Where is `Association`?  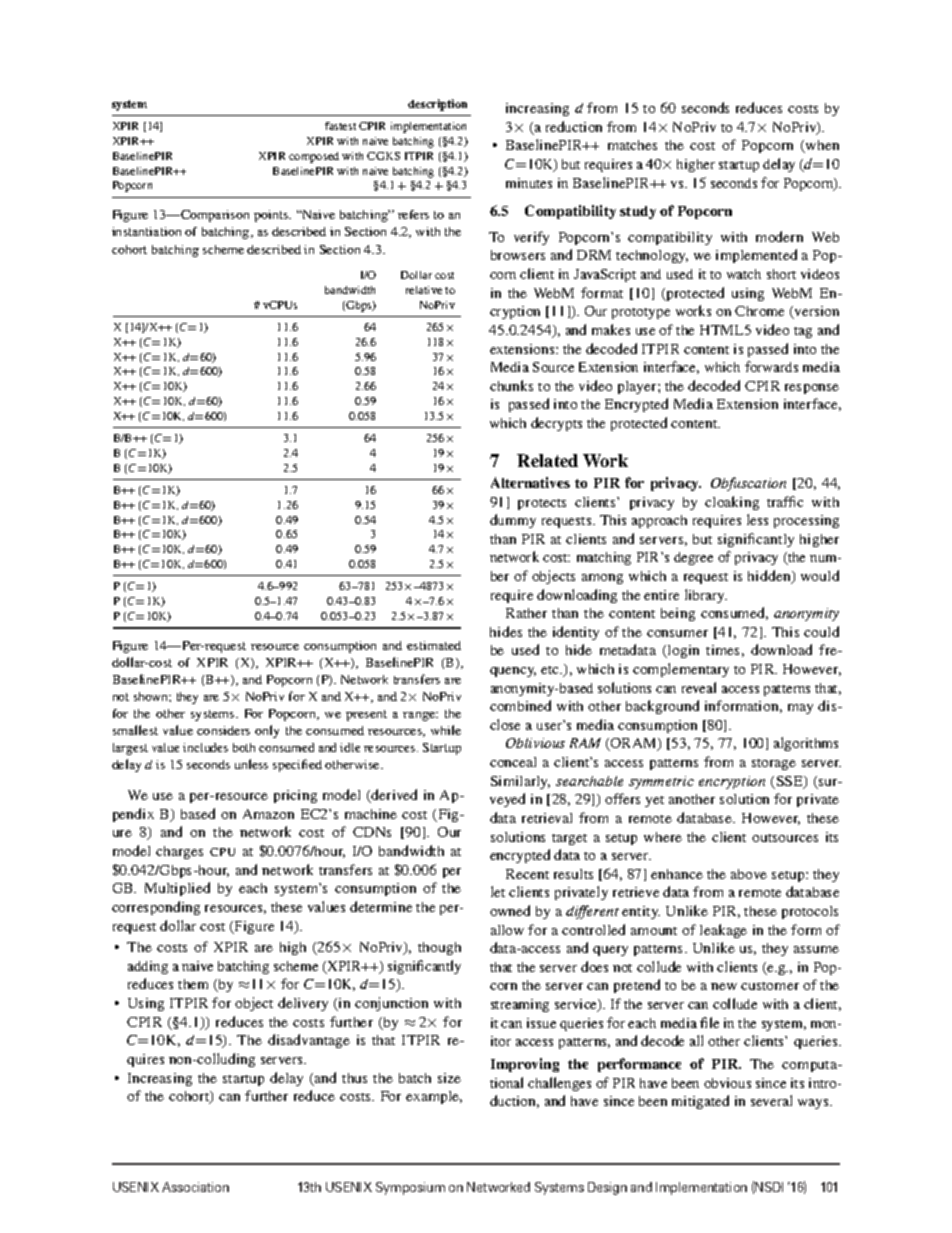
Association is located at coordinates (195, 1187).
